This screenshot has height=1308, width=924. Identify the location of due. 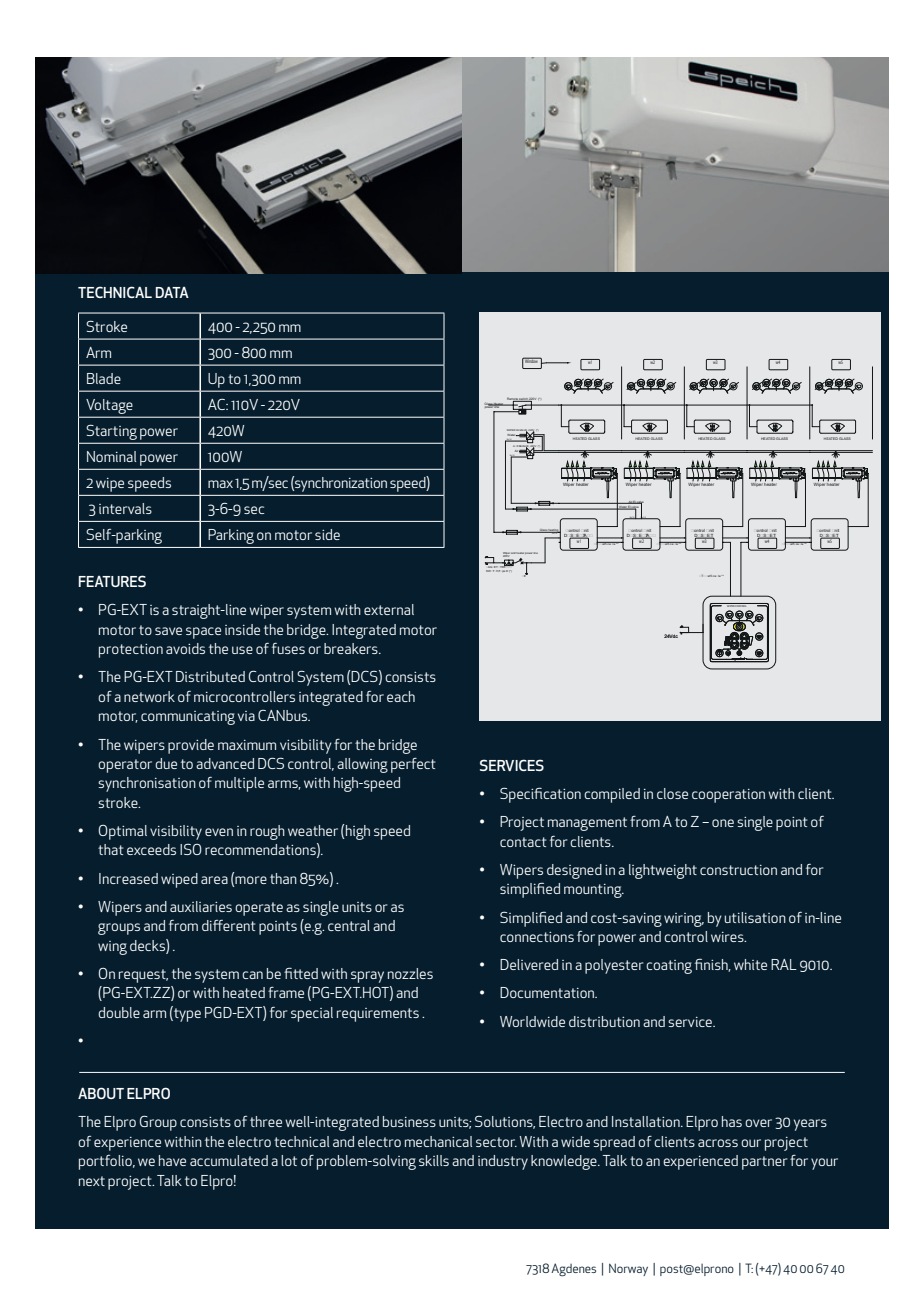
(166, 763).
